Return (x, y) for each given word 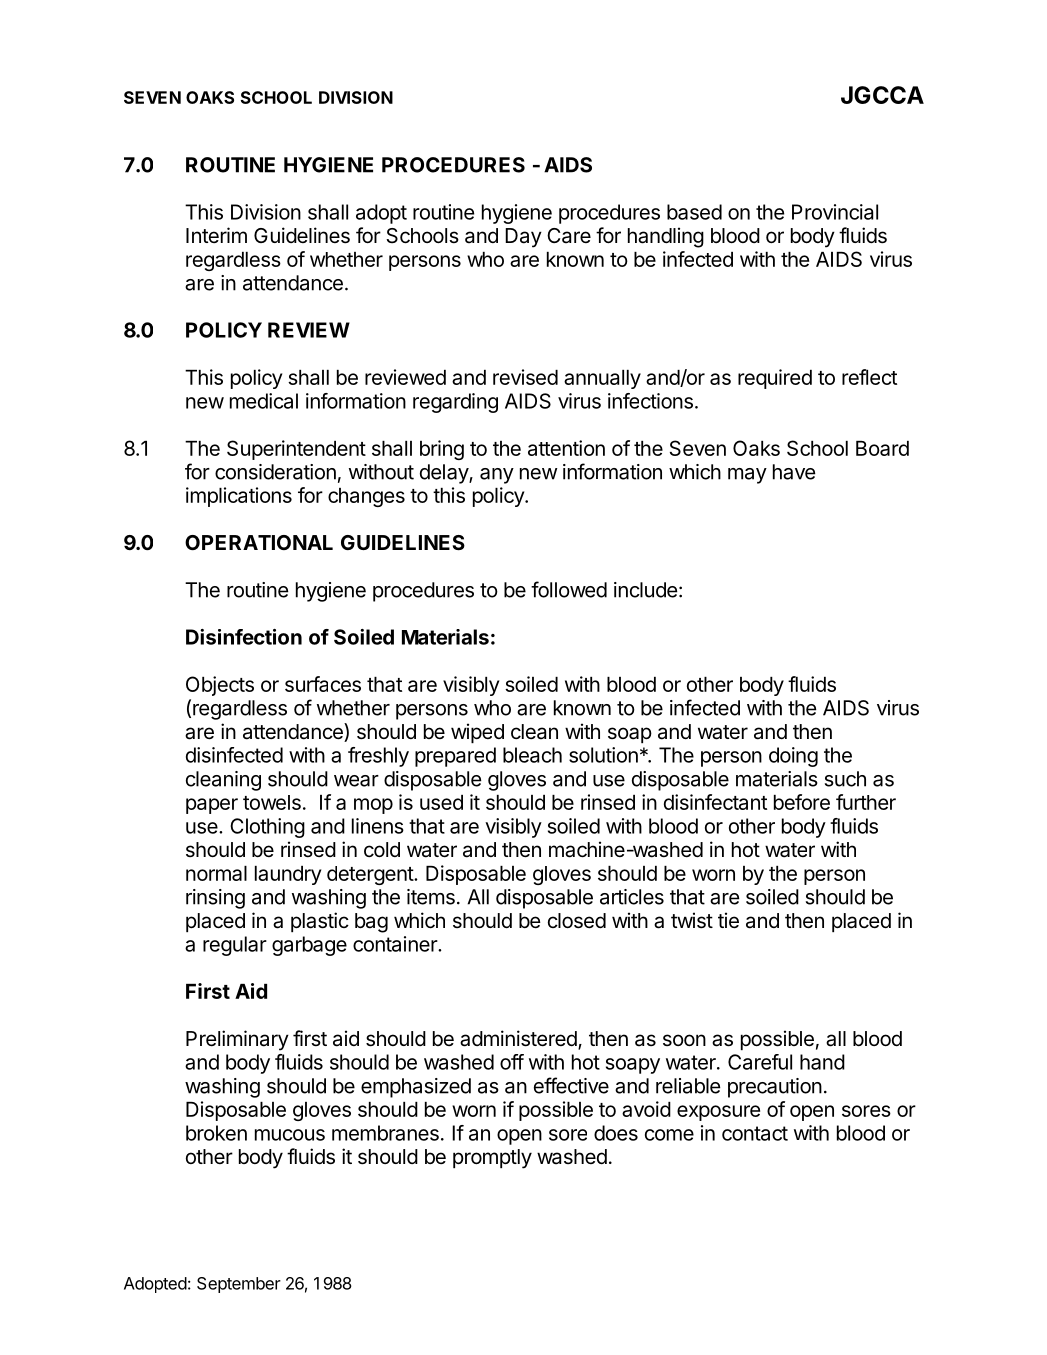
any (497, 476)
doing (793, 757)
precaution (775, 1088)
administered (519, 1039)
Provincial (835, 212)
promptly (492, 1159)
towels (272, 802)
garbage (309, 946)
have (794, 472)
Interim (216, 235)
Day (523, 238)
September (239, 1285)
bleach (532, 755)
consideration (275, 472)
